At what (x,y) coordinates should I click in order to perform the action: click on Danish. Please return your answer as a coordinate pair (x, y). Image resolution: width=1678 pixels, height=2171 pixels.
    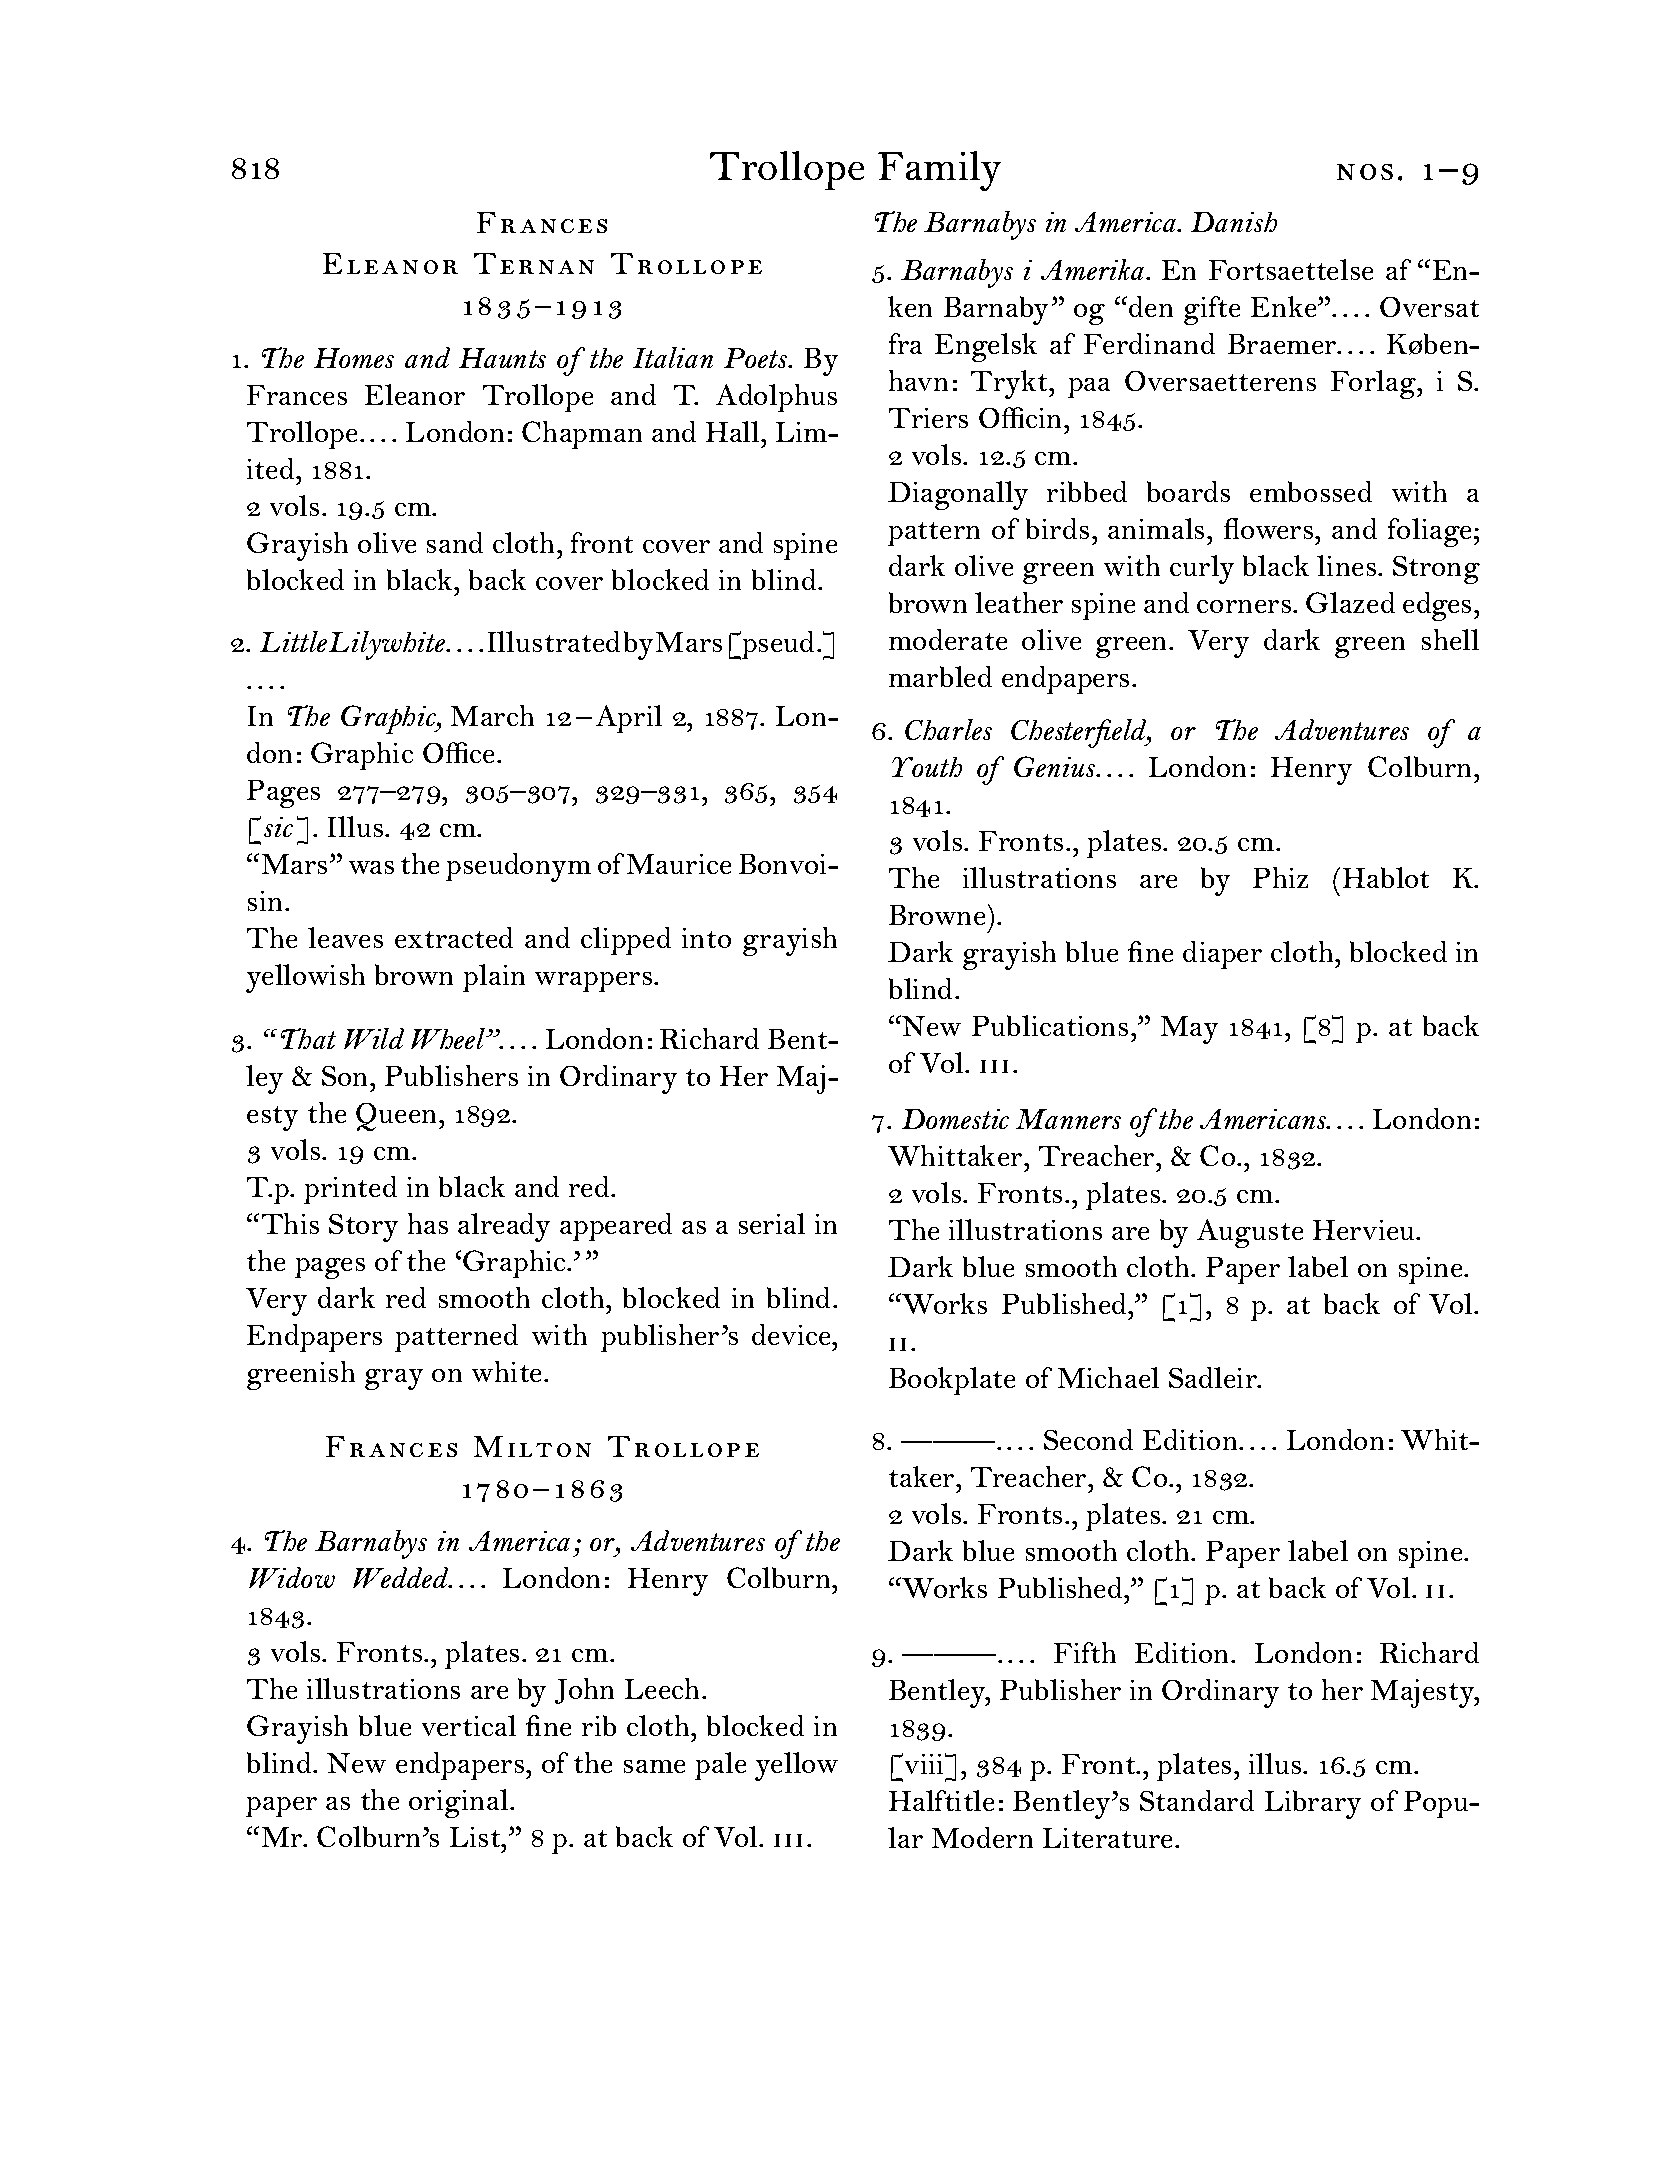
    Looking at the image, I should click on (1234, 222).
